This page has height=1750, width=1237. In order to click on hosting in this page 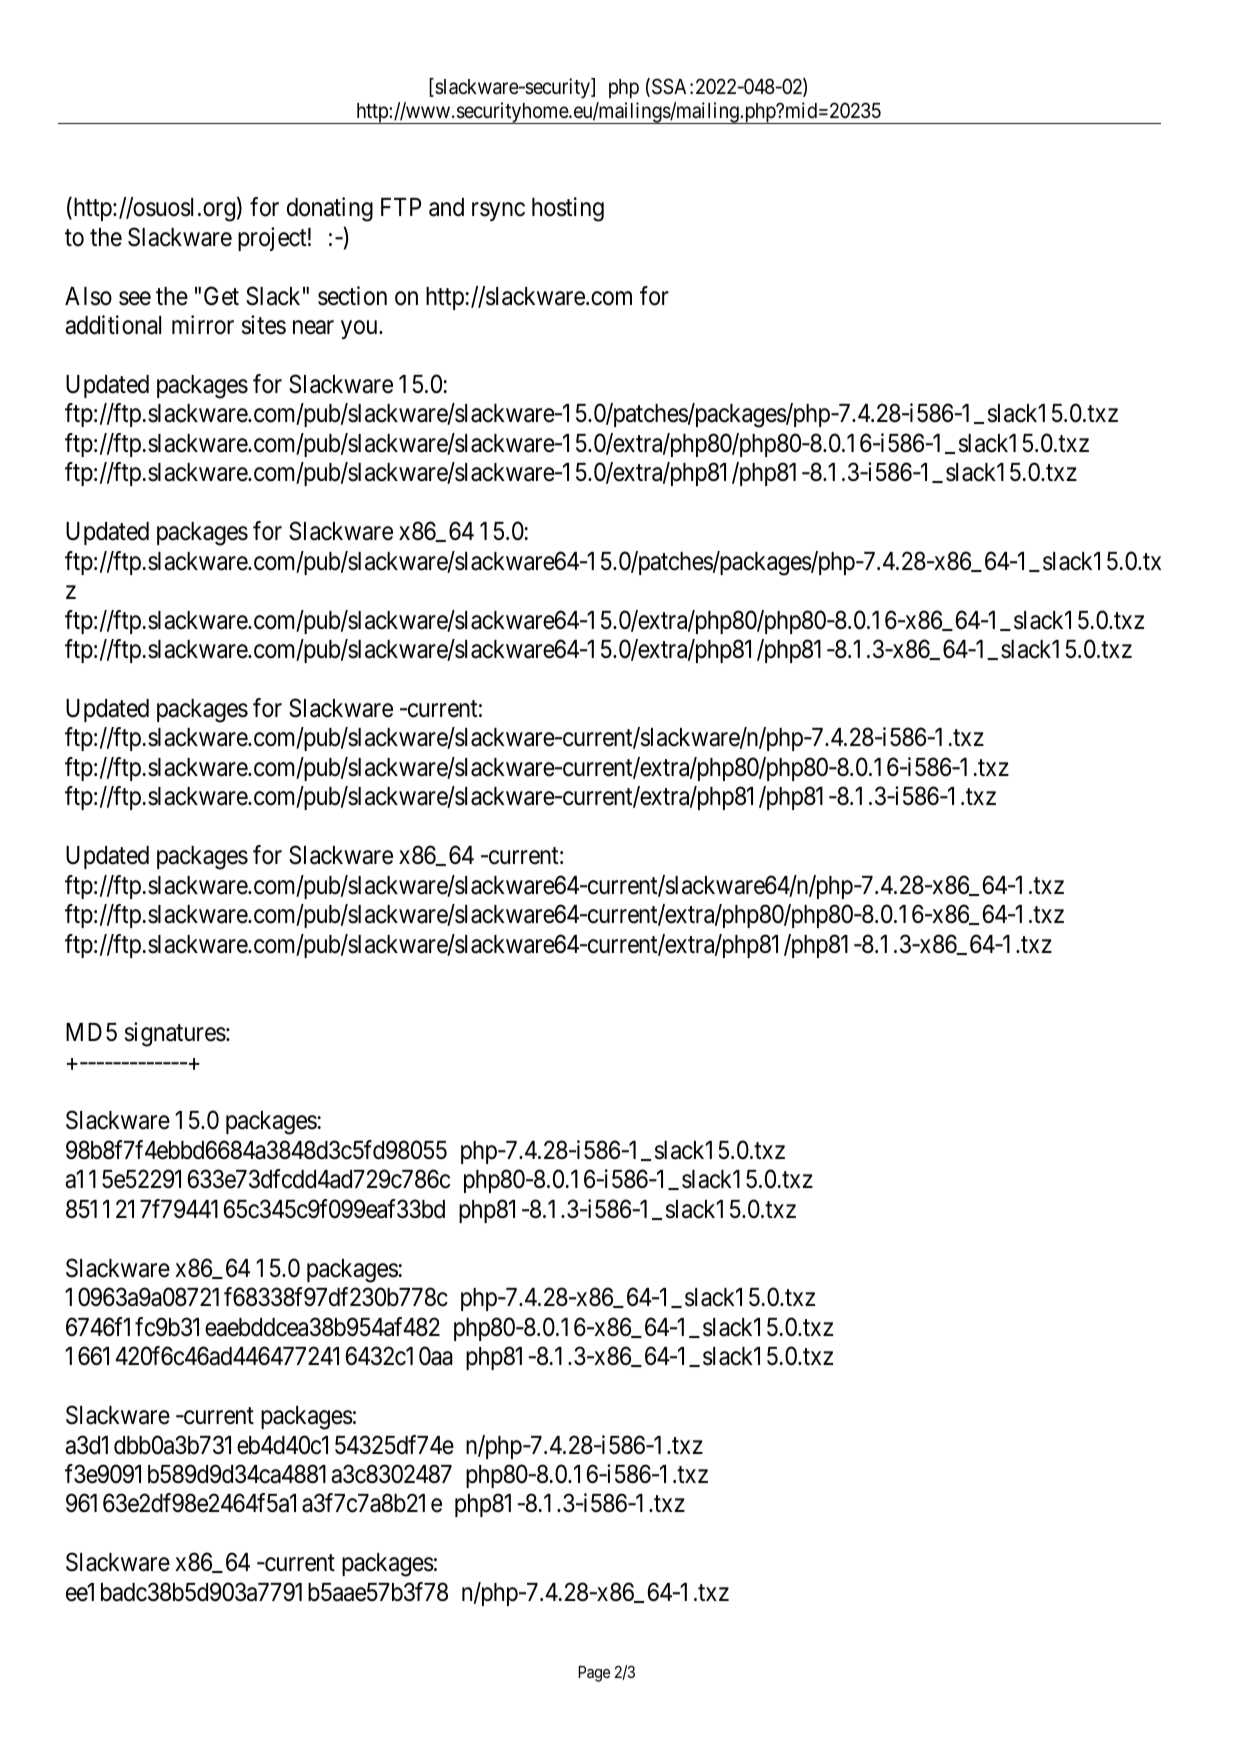, I will do `click(568, 209)`.
